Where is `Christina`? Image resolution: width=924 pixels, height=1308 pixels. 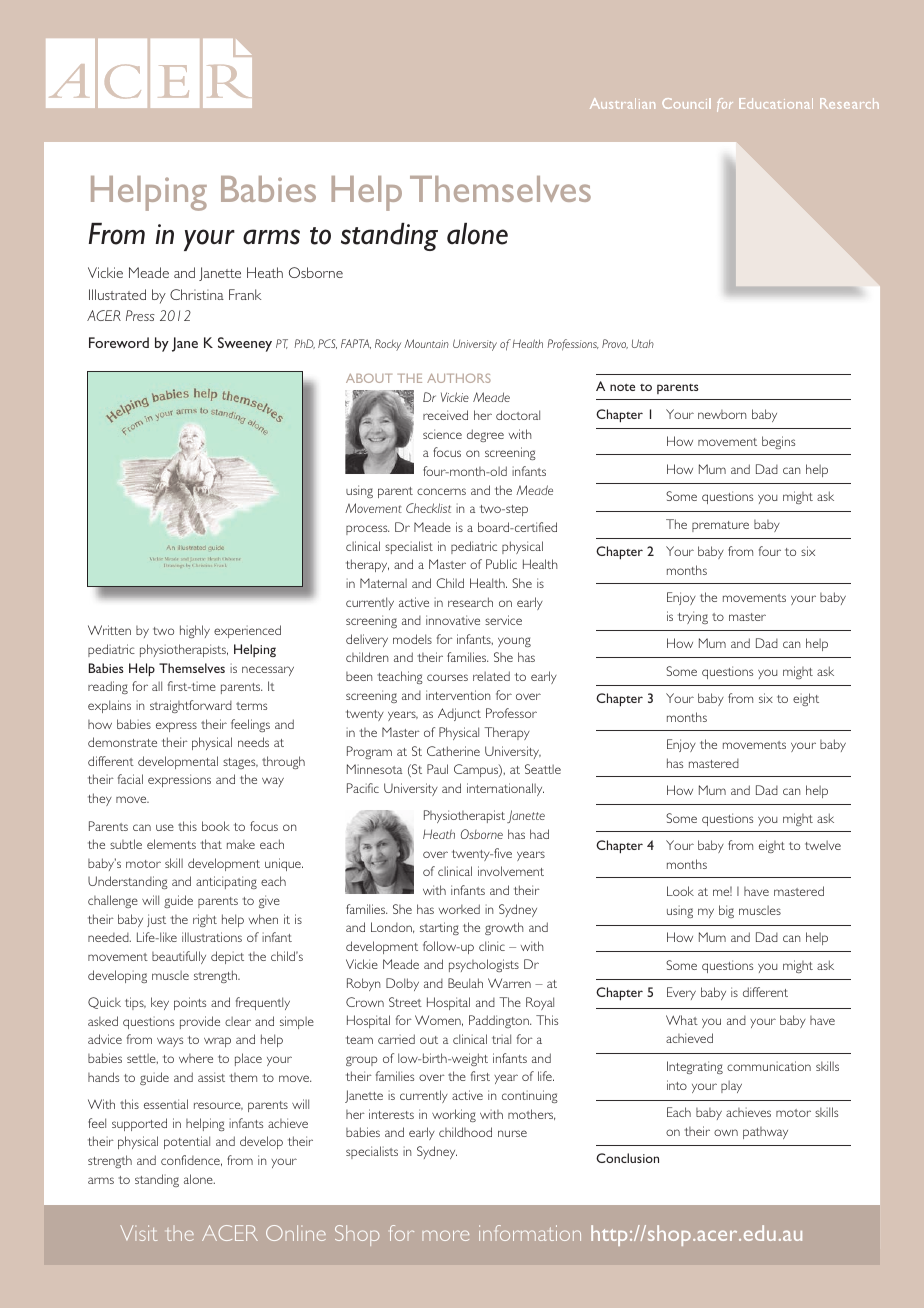
Christina is located at coordinates (197, 294).
